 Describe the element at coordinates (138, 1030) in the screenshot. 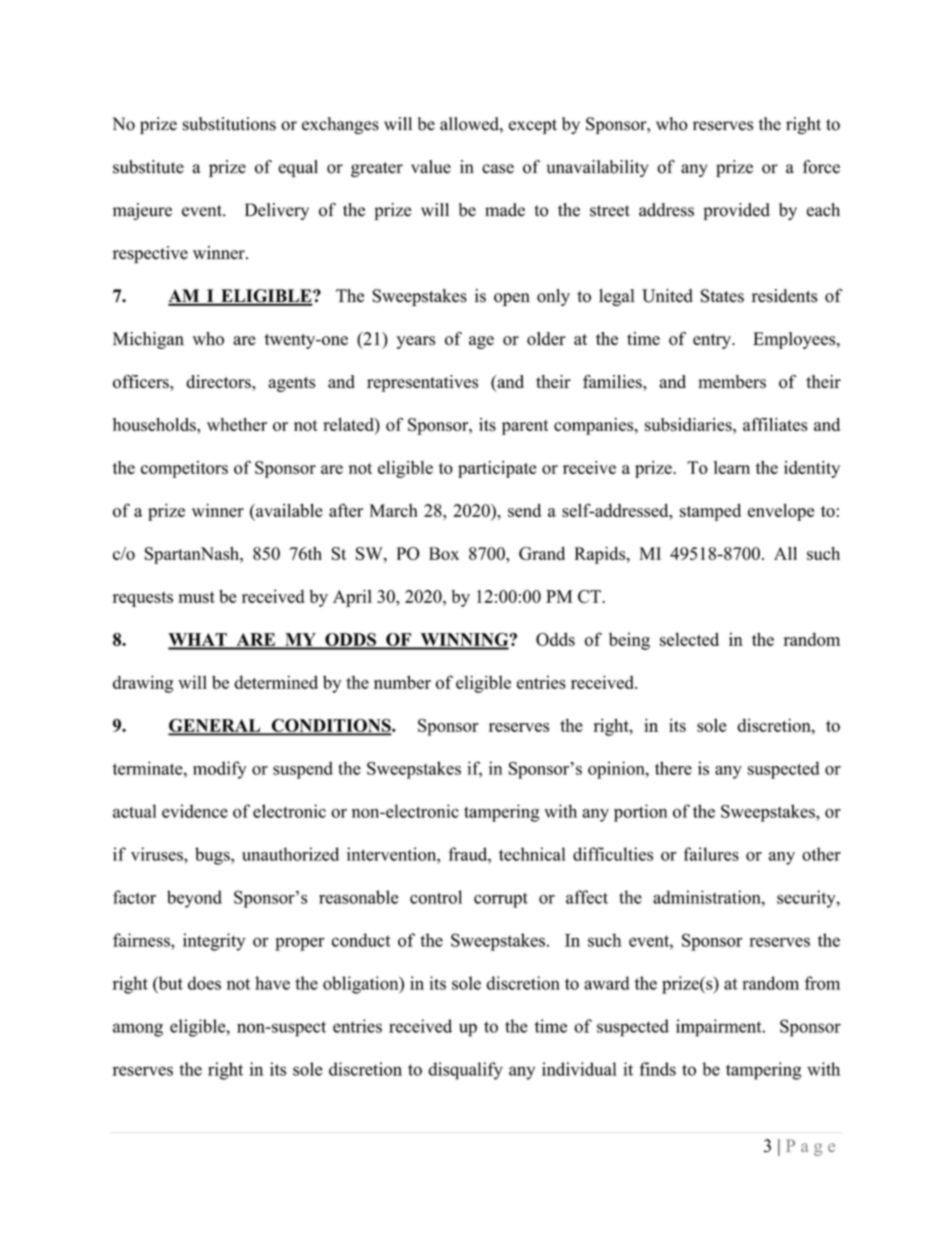

I see `among` at that location.
